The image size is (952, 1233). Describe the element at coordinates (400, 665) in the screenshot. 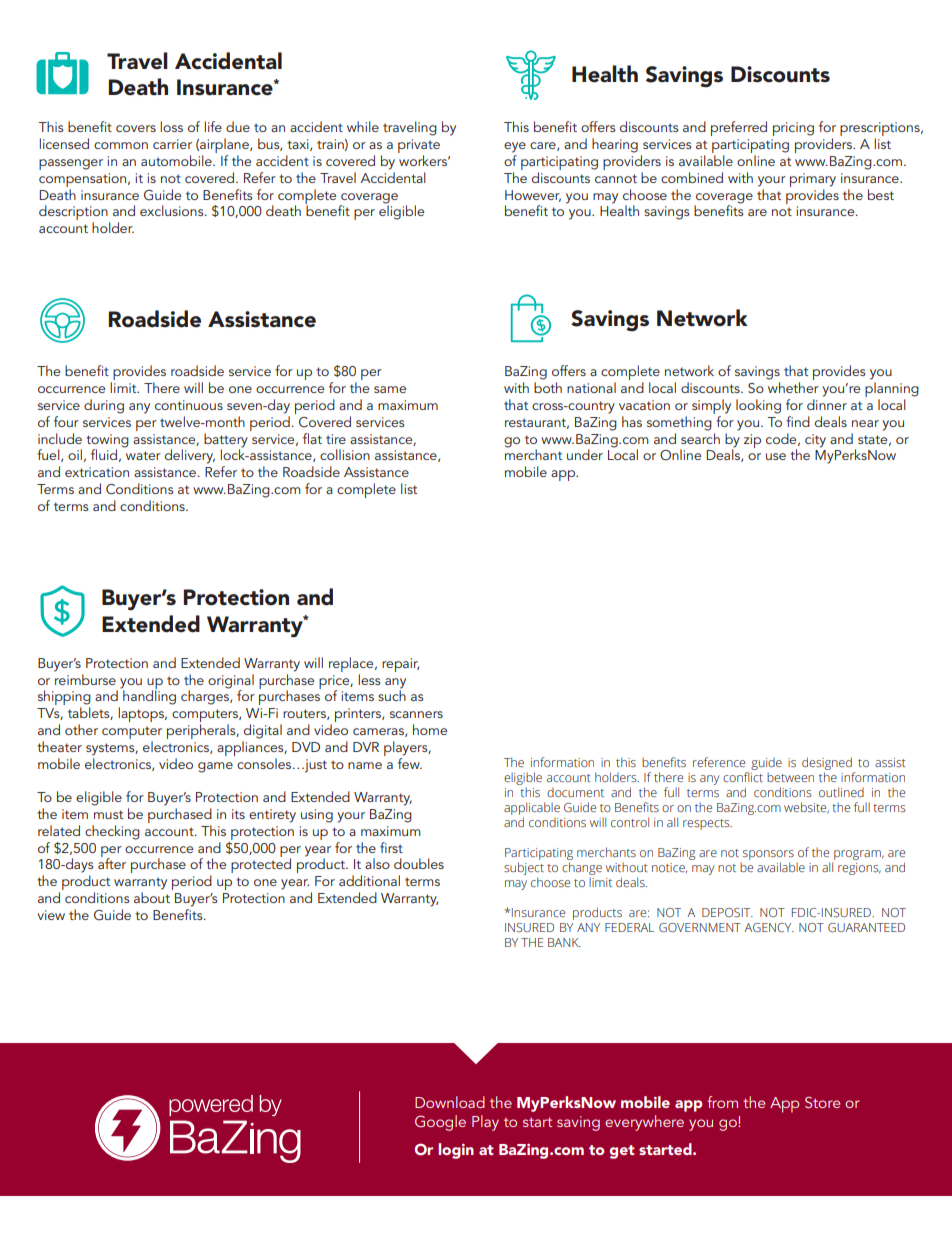

I see `repair` at that location.
